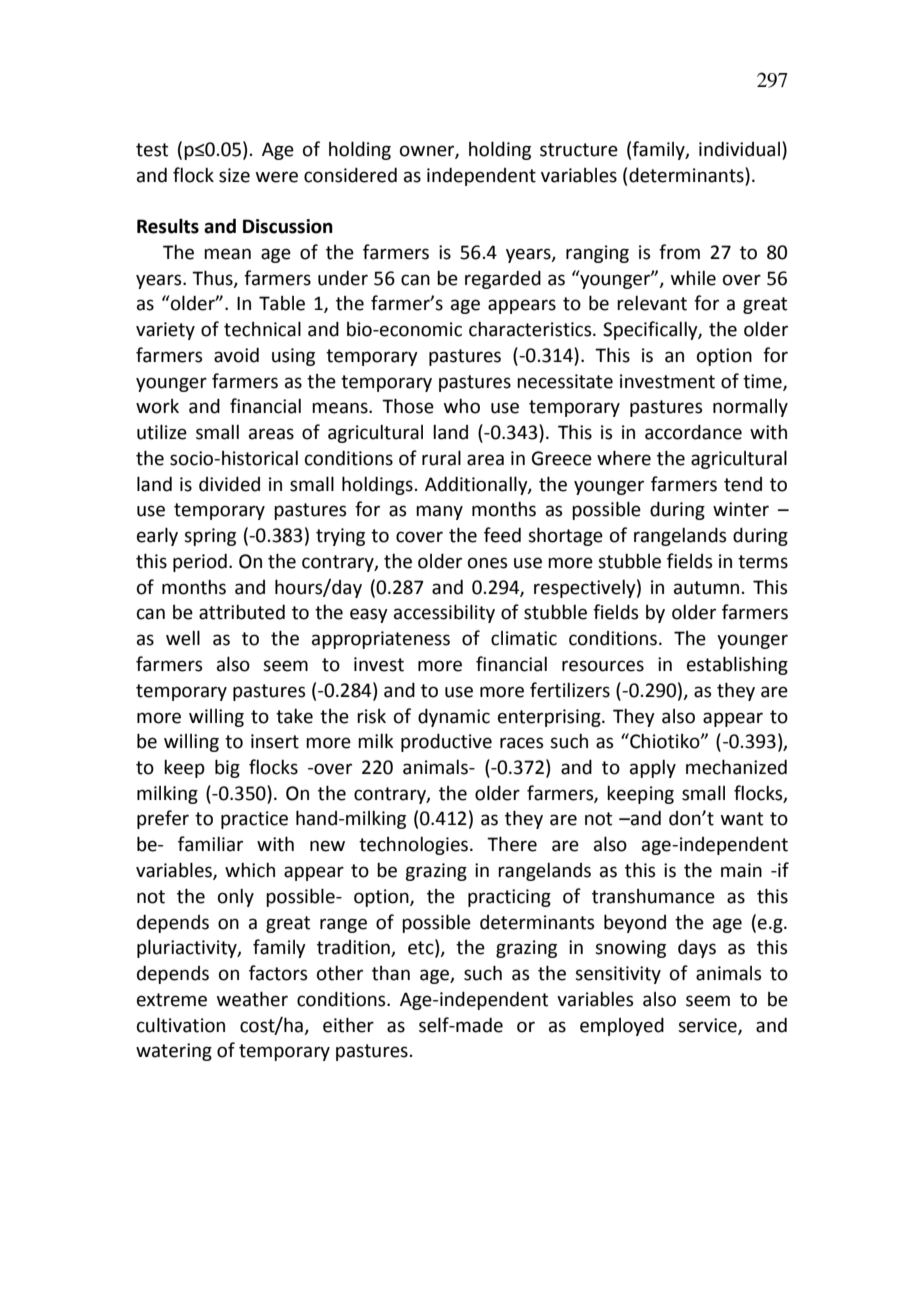  Describe the element at coordinates (234, 175) in the screenshot. I see `size` at that location.
